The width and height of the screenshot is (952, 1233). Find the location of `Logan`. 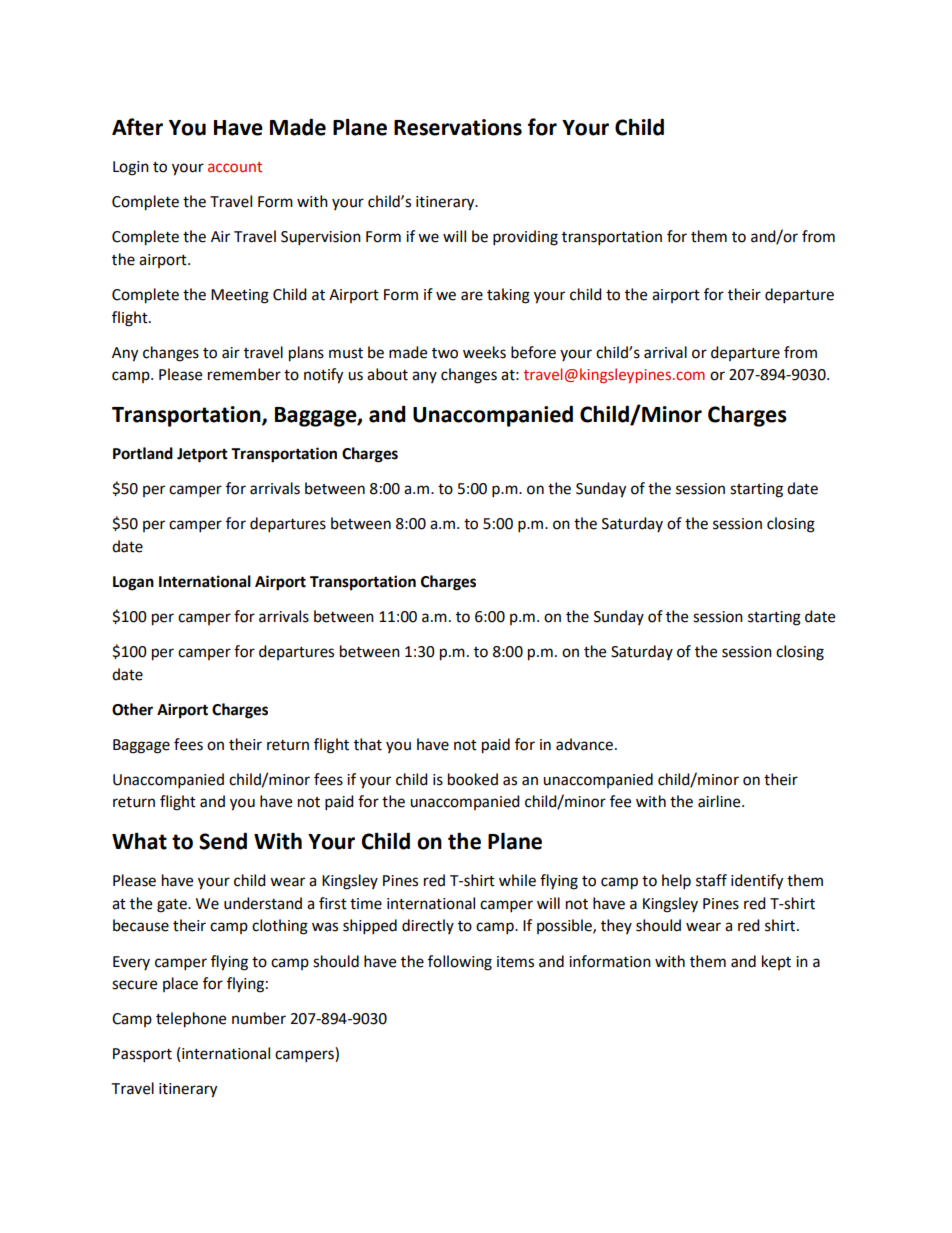

Logan is located at coordinates (133, 583).
